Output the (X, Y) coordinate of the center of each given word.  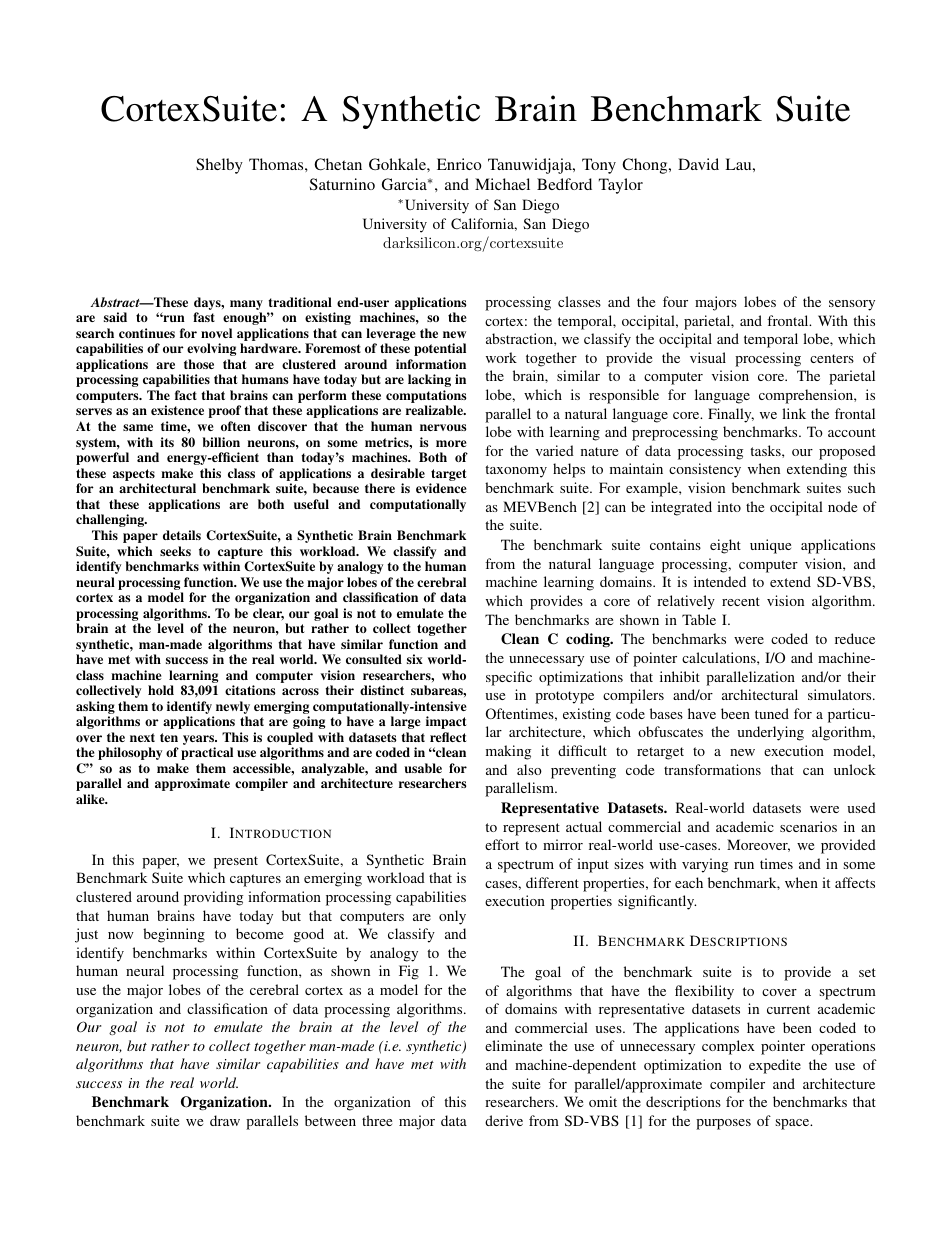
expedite (775, 1066)
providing (213, 898)
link (794, 413)
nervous (443, 427)
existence (177, 410)
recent (741, 601)
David (698, 164)
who (454, 675)
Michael (502, 184)
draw (225, 1120)
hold (161, 690)
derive (504, 1120)
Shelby (219, 166)
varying (705, 865)
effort (502, 844)
